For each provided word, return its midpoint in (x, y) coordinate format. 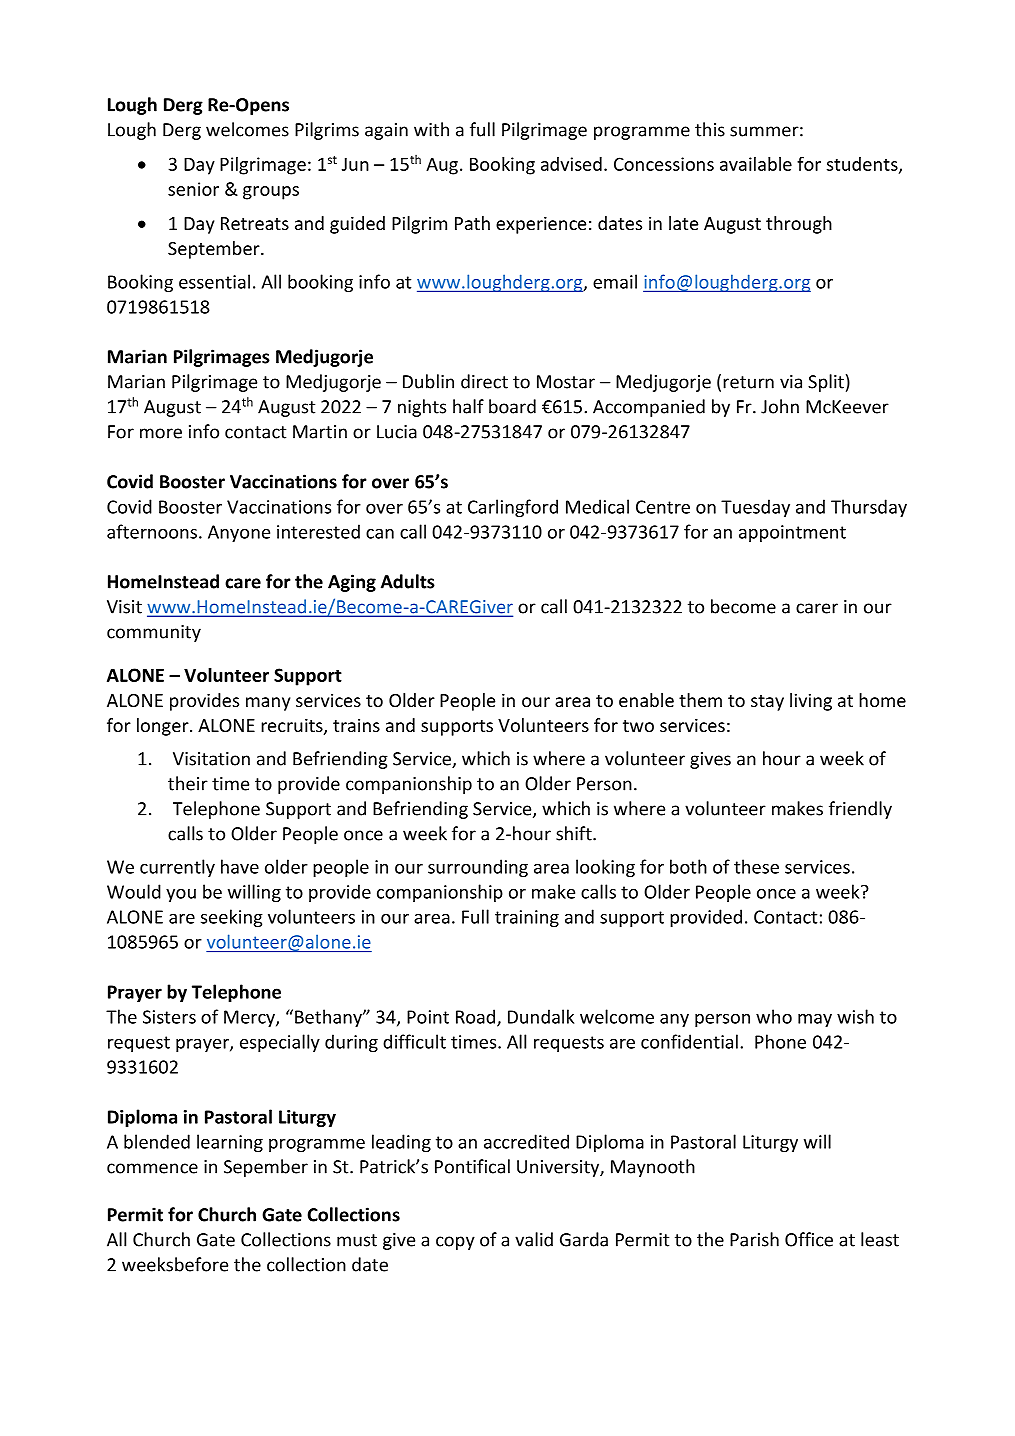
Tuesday (755, 508)
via (791, 382)
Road (477, 1017)
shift (575, 833)
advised (571, 164)
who (774, 1016)
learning (230, 1143)
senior (193, 189)
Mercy (250, 1018)
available (756, 164)
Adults (408, 581)
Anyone (239, 533)
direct (484, 381)
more (161, 433)
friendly (860, 810)
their (188, 783)
